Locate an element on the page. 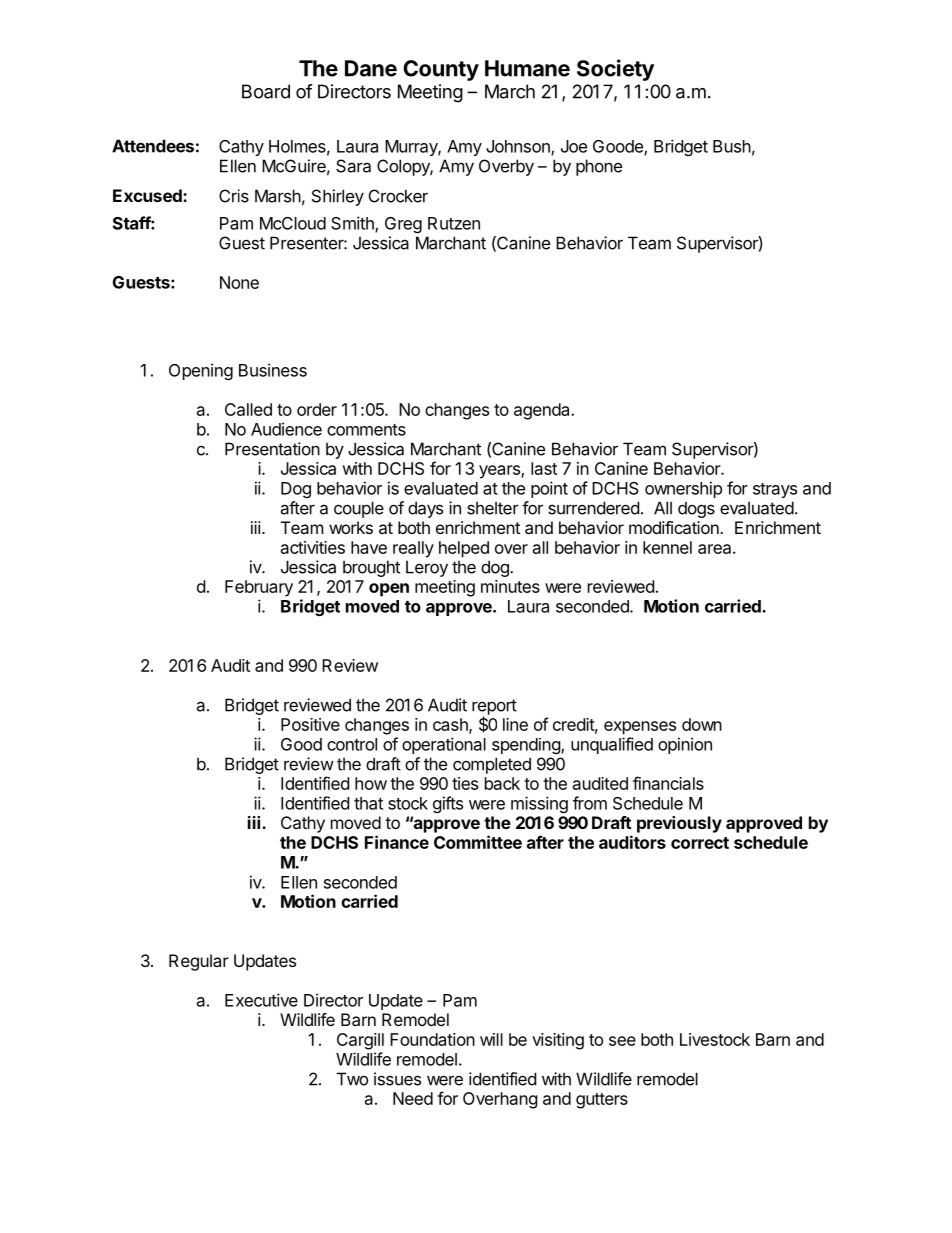 Image resolution: width=952 pixels, height=1233 pixels. Executive is located at coordinates (261, 1000).
